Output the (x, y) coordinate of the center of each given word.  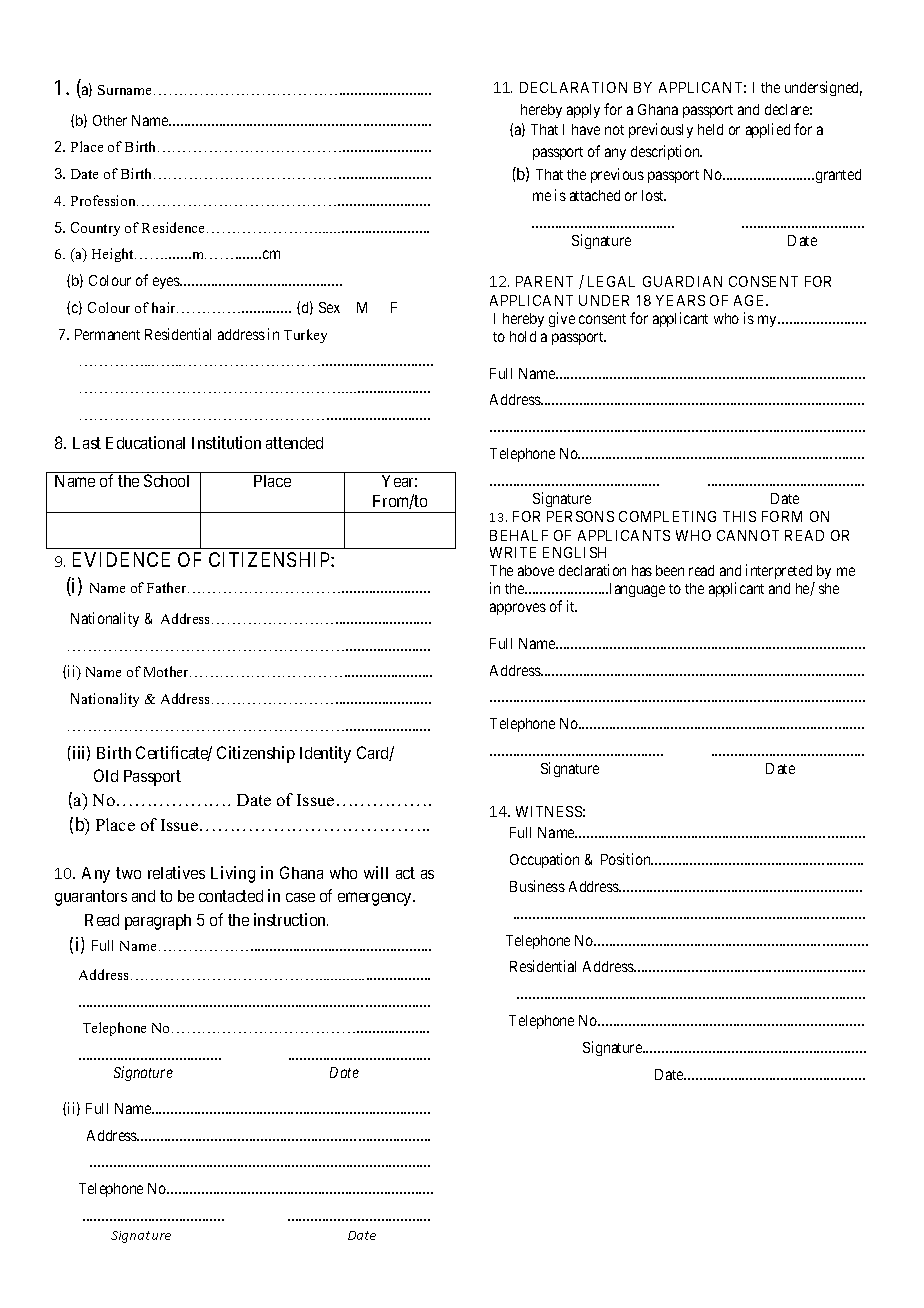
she (829, 588)
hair (165, 307)
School (166, 480)
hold (523, 336)
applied (768, 130)
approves (518, 609)
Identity (325, 754)
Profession (104, 200)
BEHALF (519, 535)
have (586, 129)
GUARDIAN (682, 281)
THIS (739, 516)
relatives (176, 872)
